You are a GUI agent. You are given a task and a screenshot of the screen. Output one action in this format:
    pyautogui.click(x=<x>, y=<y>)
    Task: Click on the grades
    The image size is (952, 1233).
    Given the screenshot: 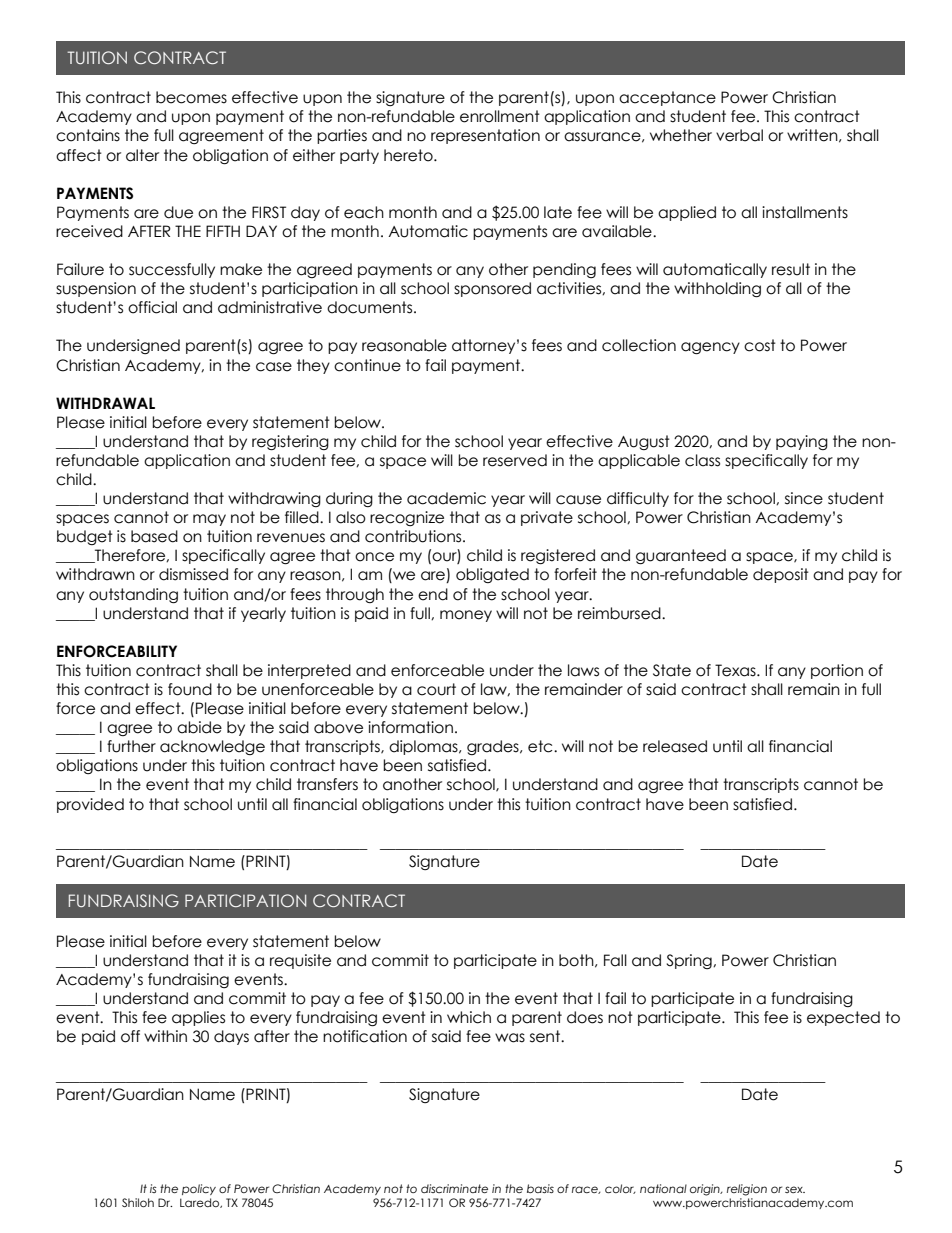 What is the action you would take?
    pyautogui.click(x=494, y=747)
